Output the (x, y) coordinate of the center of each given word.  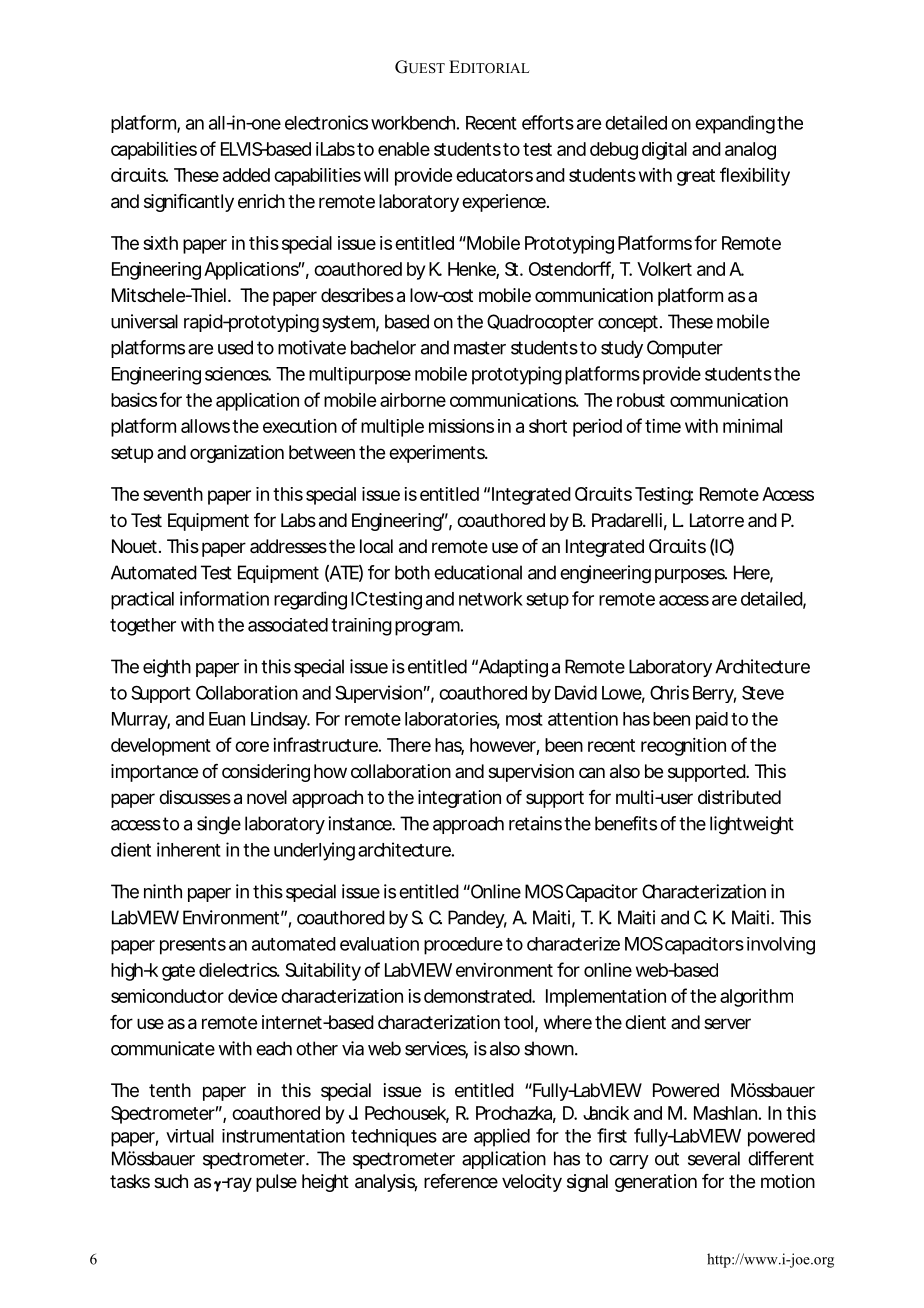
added (246, 175)
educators (494, 175)
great (696, 177)
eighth (167, 668)
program (427, 628)
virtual (190, 1136)
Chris (669, 692)
